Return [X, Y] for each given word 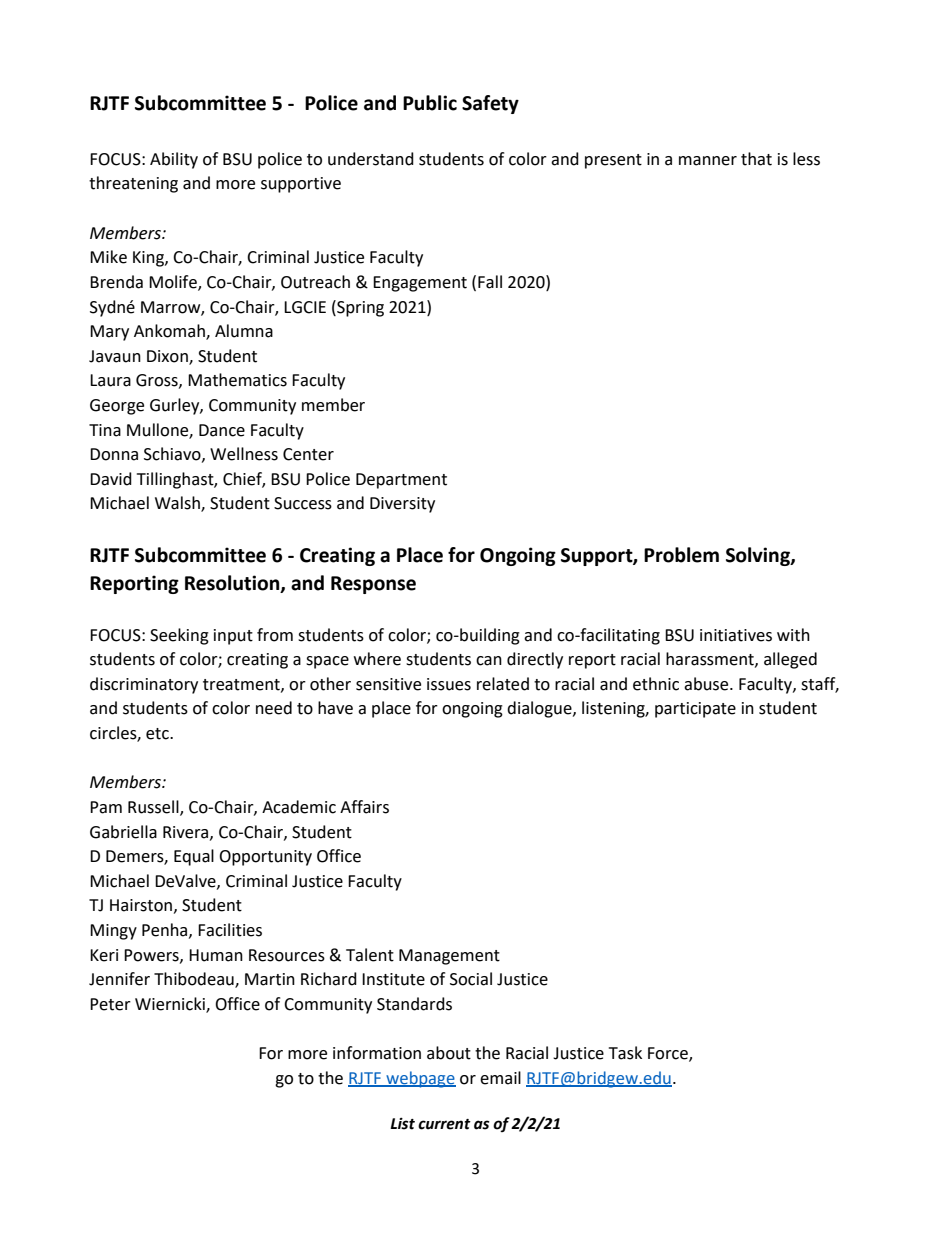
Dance [222, 430]
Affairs [364, 807]
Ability [174, 160]
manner [708, 161]
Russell [154, 808]
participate [695, 710]
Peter [110, 1004]
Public [430, 103]
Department [401, 481]
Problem [681, 555]
